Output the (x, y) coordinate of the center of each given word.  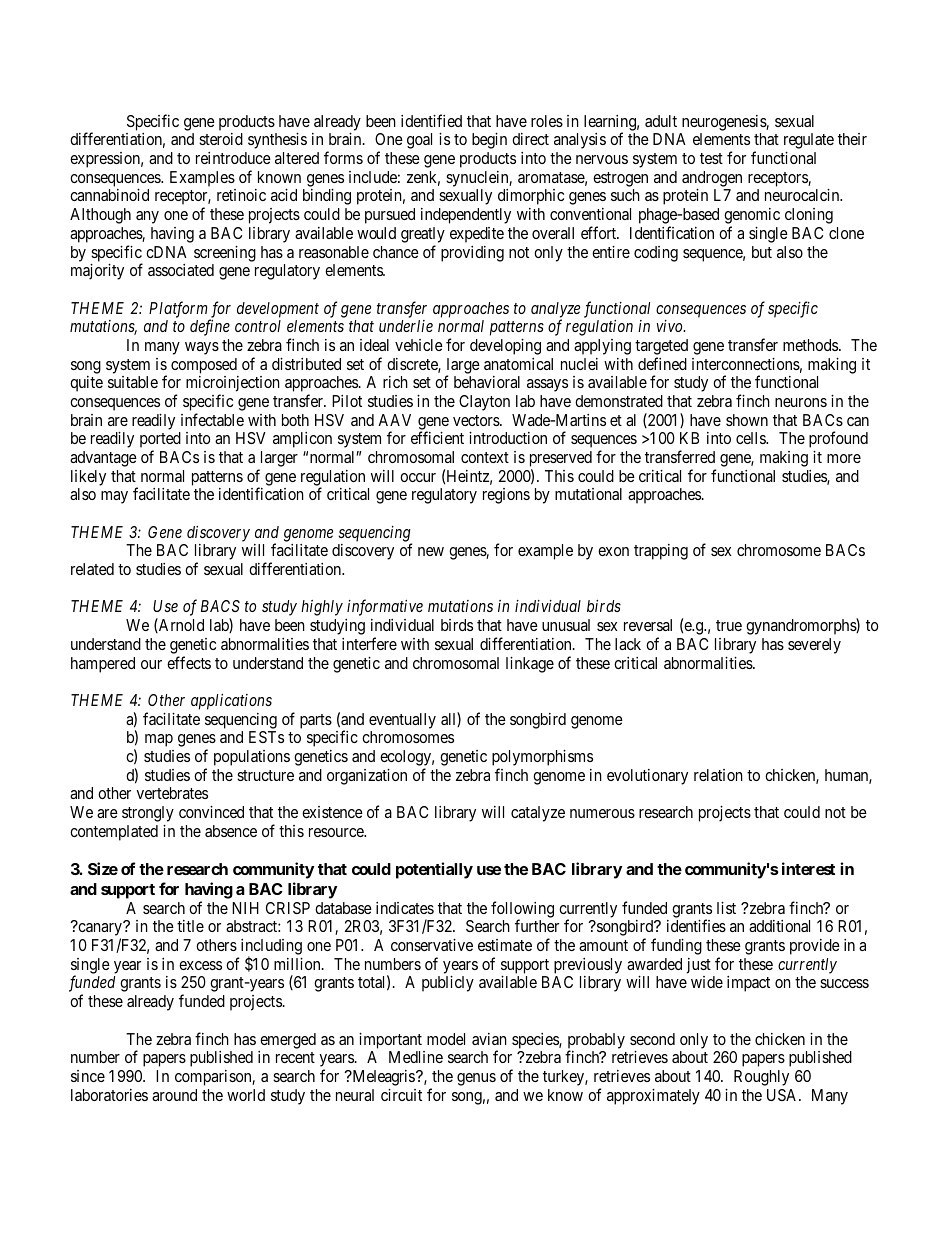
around (174, 1095)
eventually (402, 721)
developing (505, 347)
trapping (661, 552)
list (726, 908)
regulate (809, 141)
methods (811, 345)
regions (506, 496)
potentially (434, 870)
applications (231, 702)
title (190, 926)
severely (814, 646)
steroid (221, 139)
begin (489, 141)
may (114, 497)
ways (202, 348)
